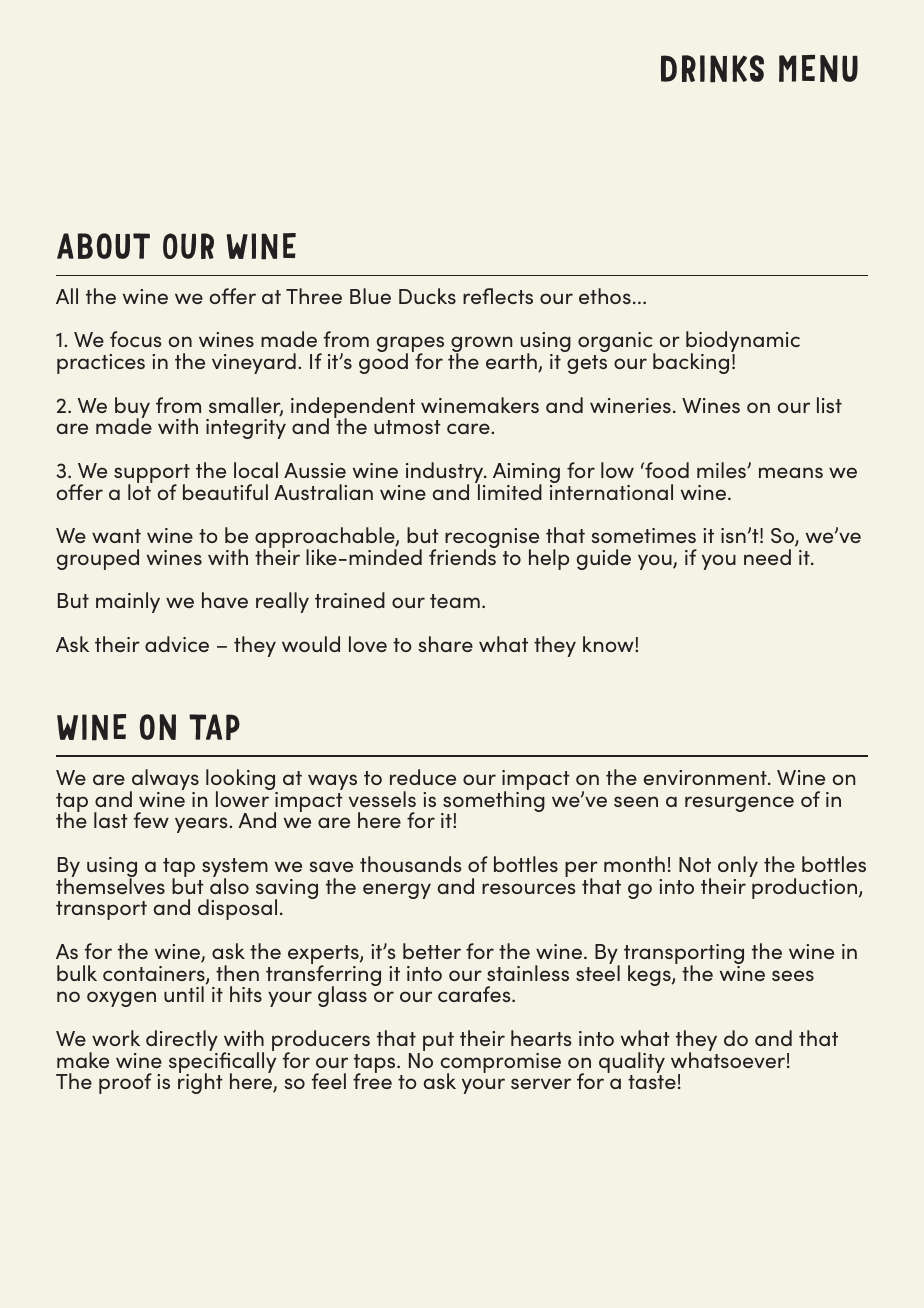 The image size is (924, 1308). Describe the element at coordinates (242, 781) in the page. I see `looking` at that location.
